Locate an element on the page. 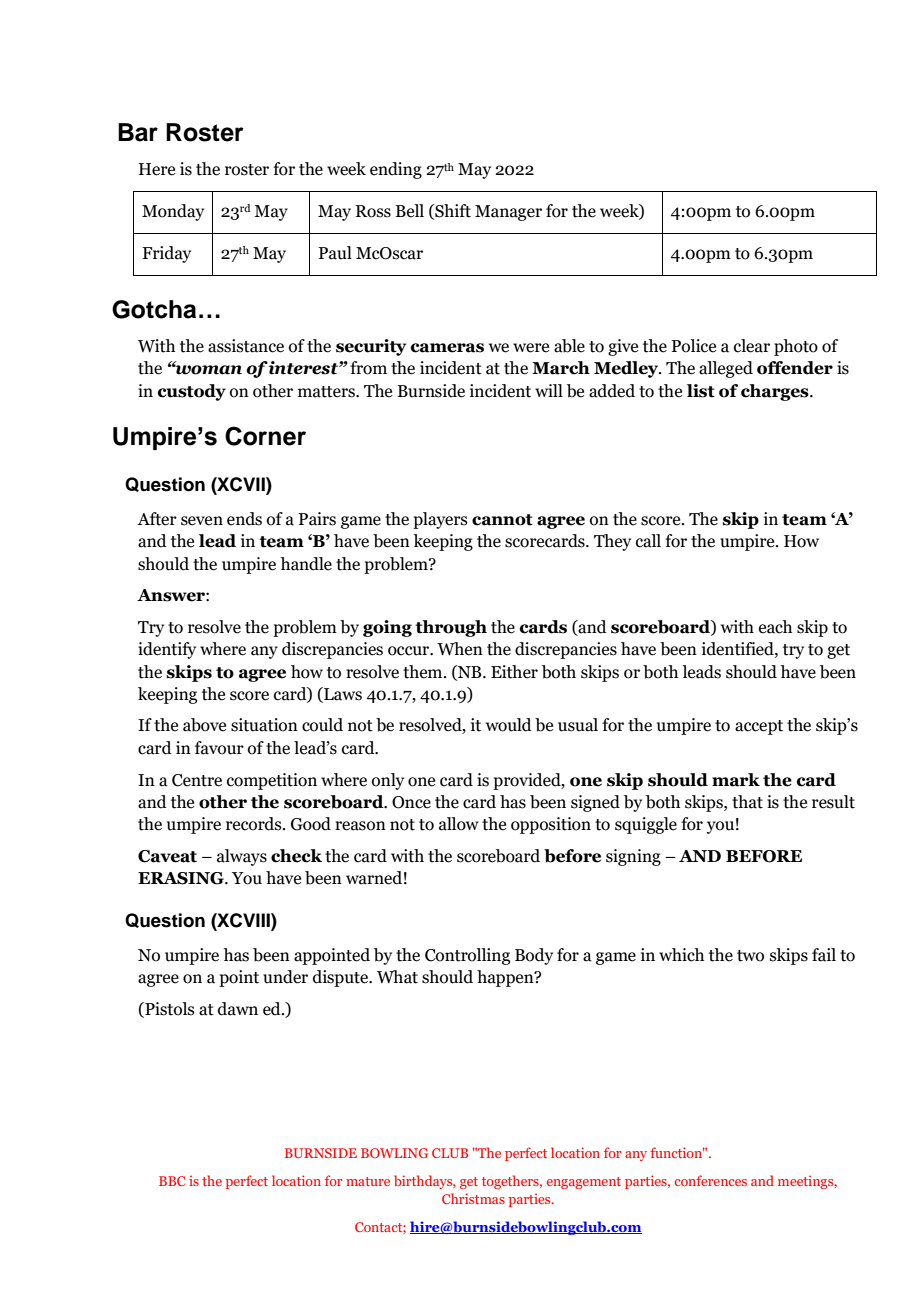  BBC is located at coordinates (172, 1181).
